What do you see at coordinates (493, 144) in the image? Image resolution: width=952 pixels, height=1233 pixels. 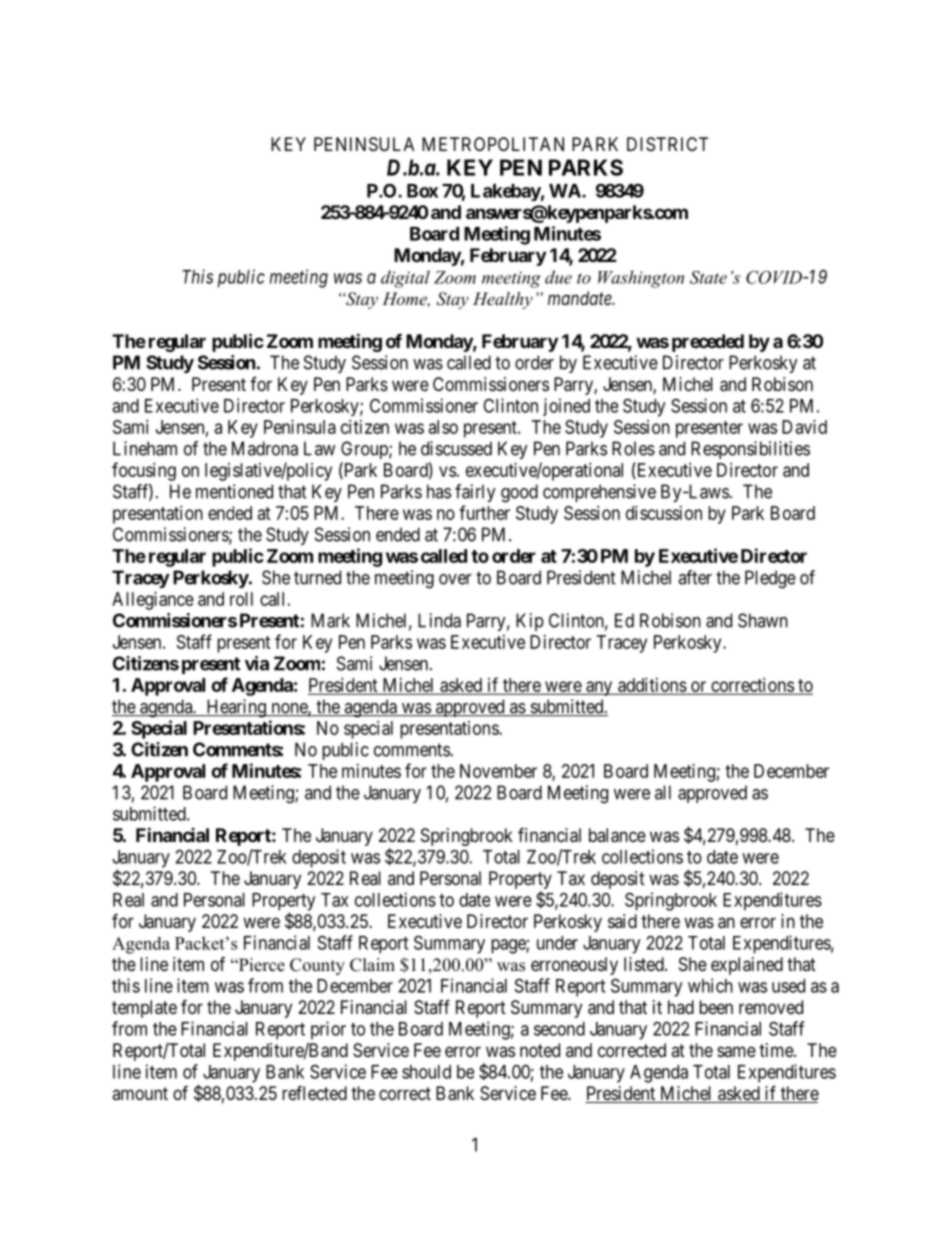 I see `METROPOLITAN` at bounding box center [493, 144].
